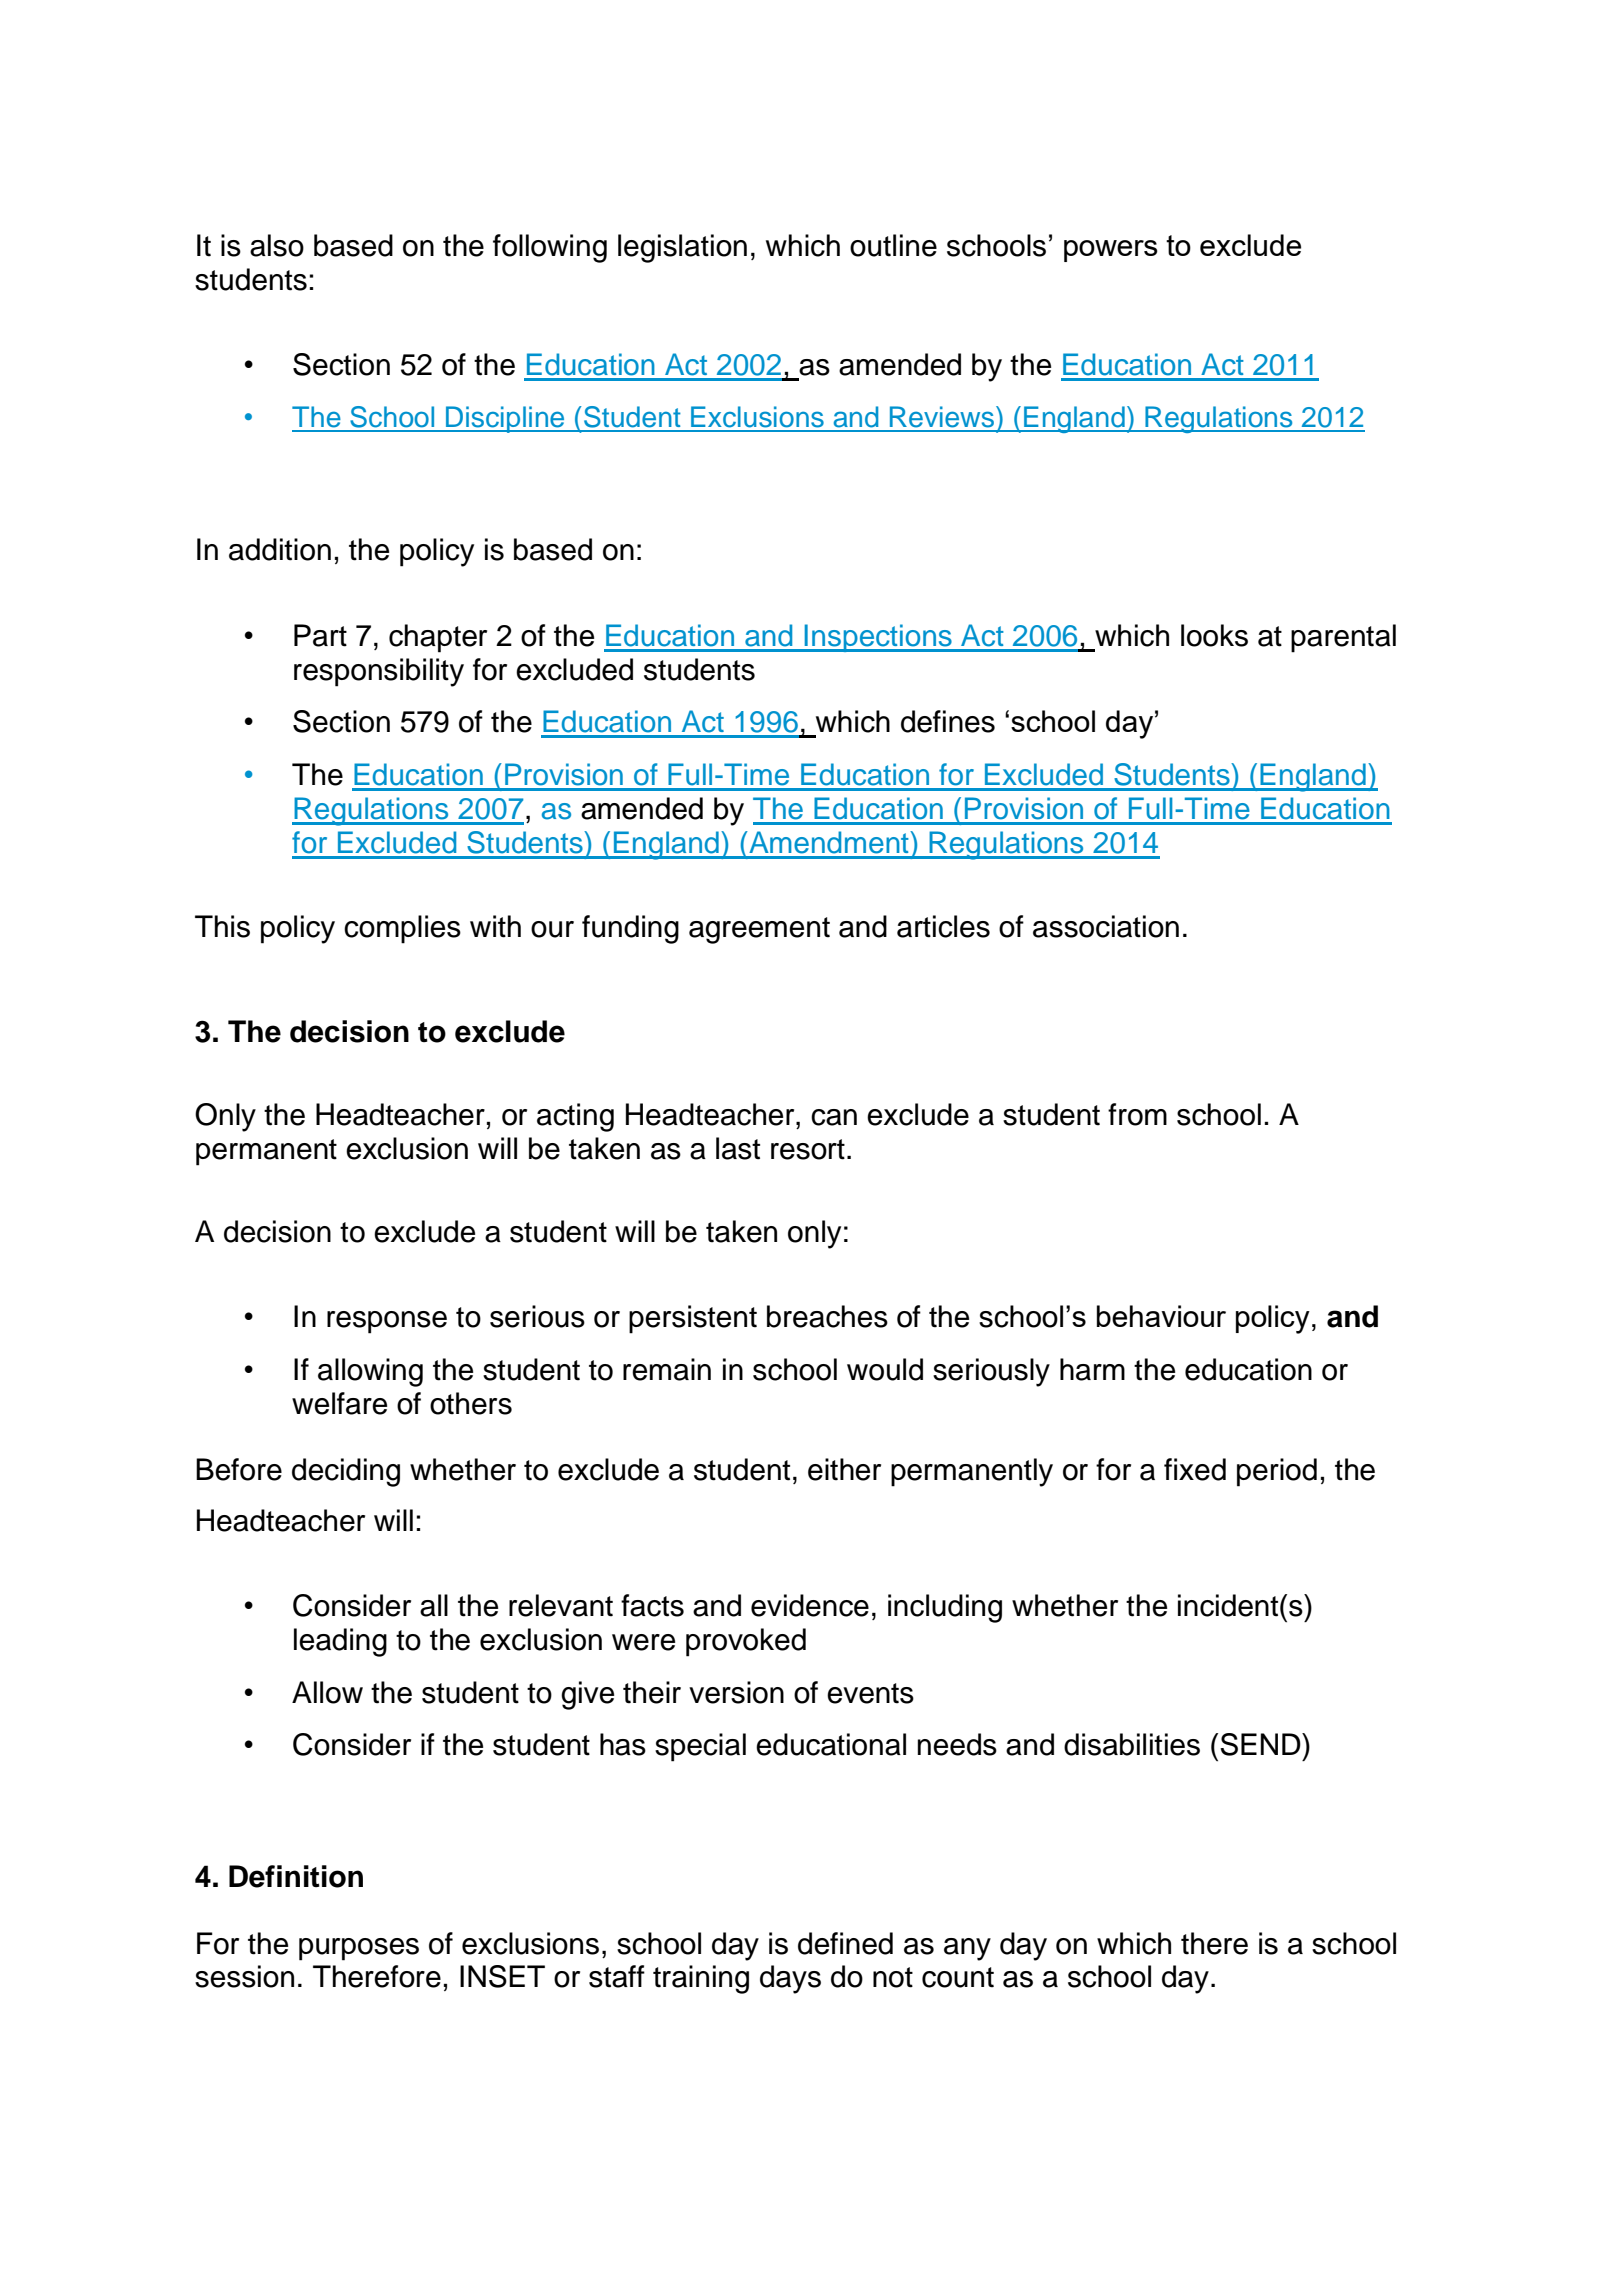  Describe the element at coordinates (379, 672) in the image. I see `responsibility` at that location.
